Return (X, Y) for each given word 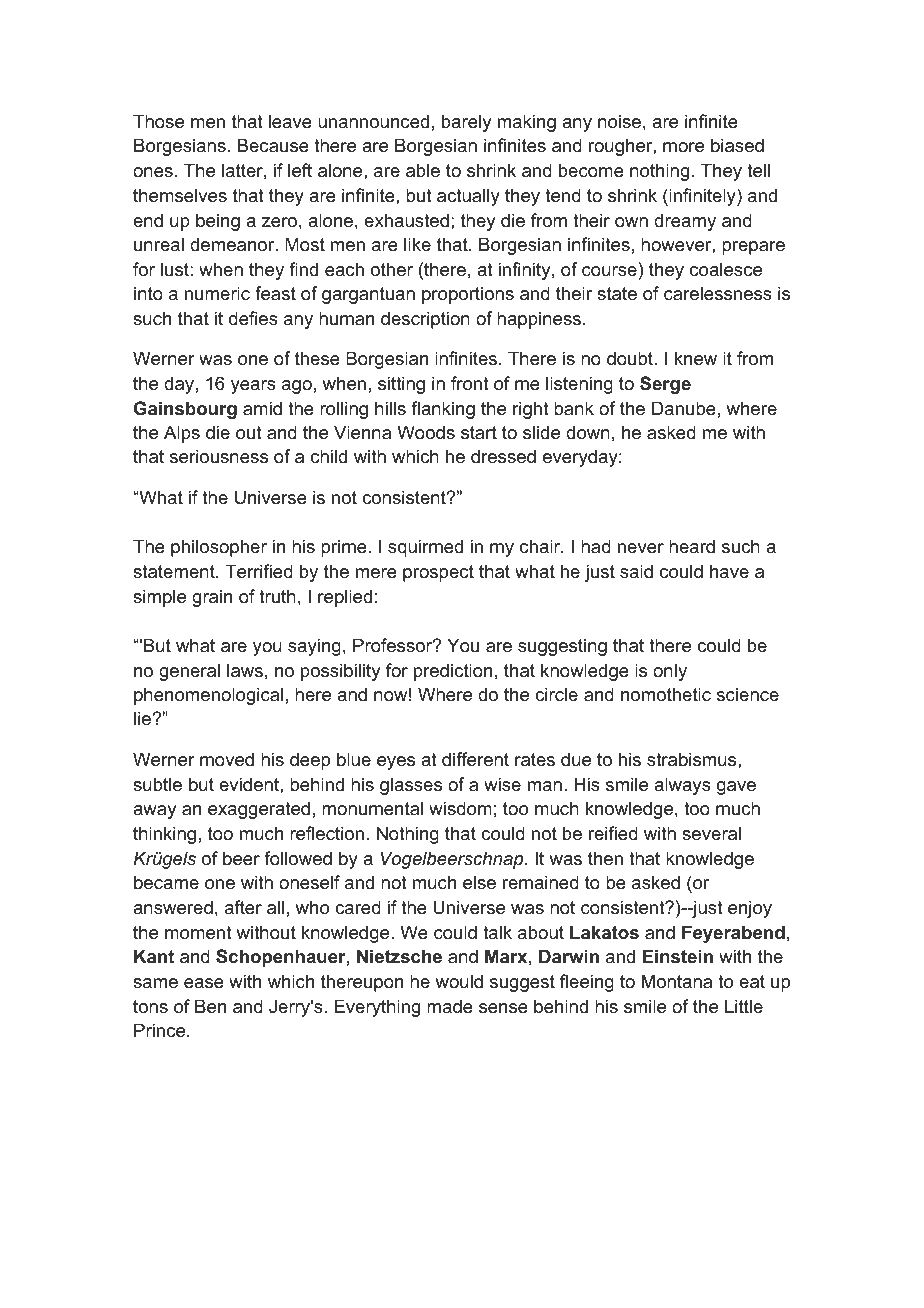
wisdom (460, 808)
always (682, 786)
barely (466, 123)
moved (227, 759)
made (450, 1006)
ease (204, 983)
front (470, 383)
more (683, 147)
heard (692, 546)
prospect (438, 573)
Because (273, 145)
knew (696, 358)
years (253, 387)
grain (212, 598)
